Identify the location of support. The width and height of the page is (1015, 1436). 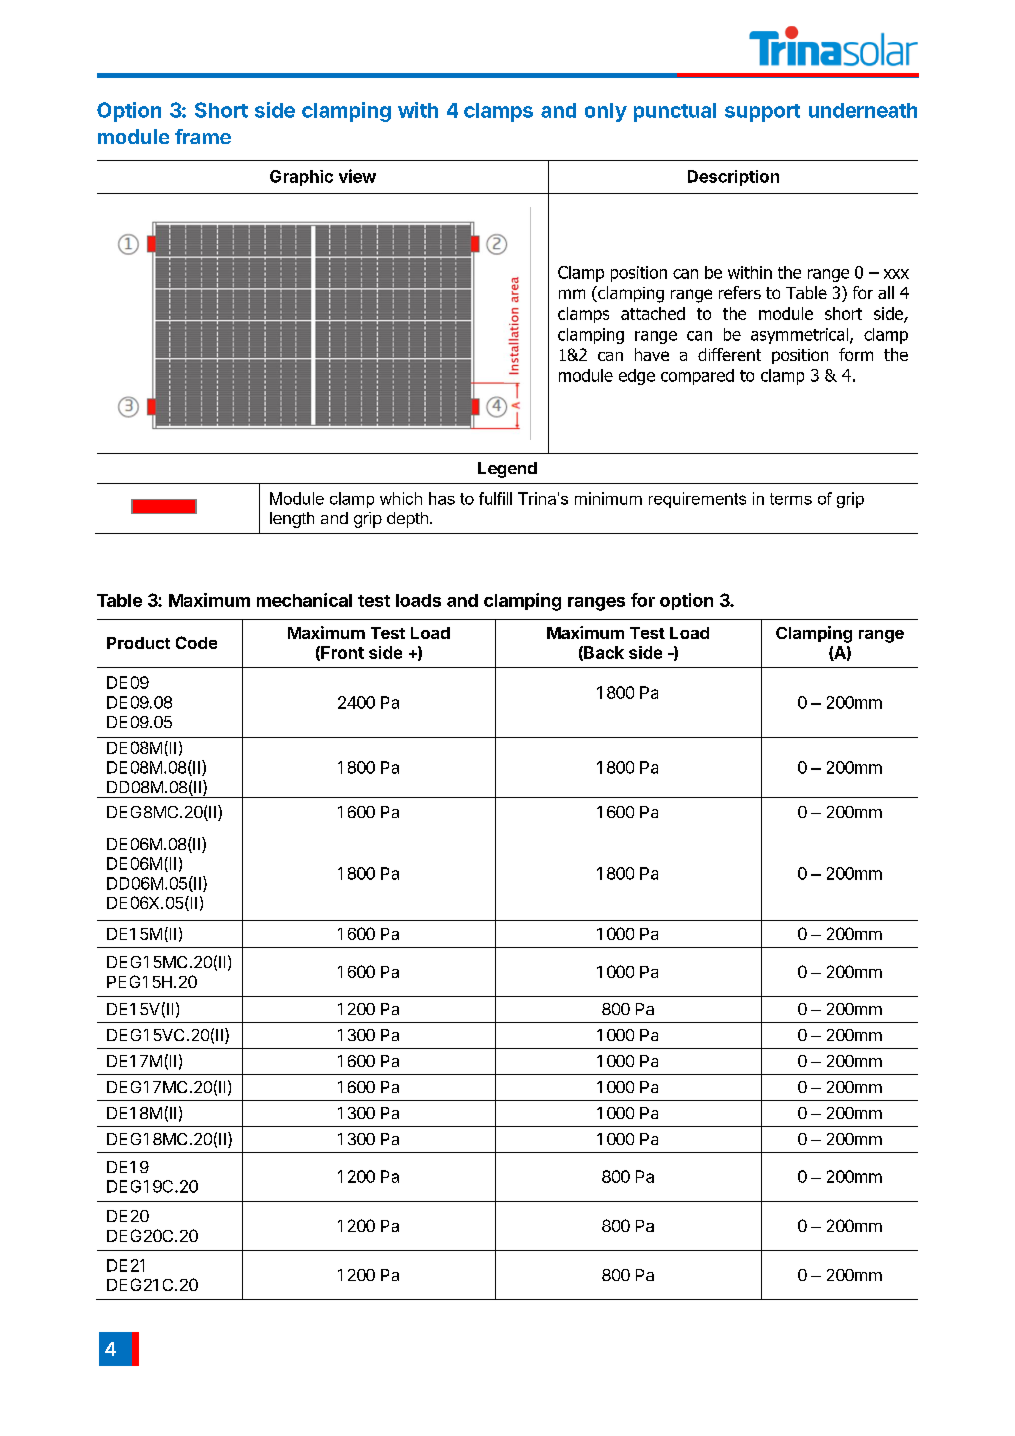
(762, 113).
